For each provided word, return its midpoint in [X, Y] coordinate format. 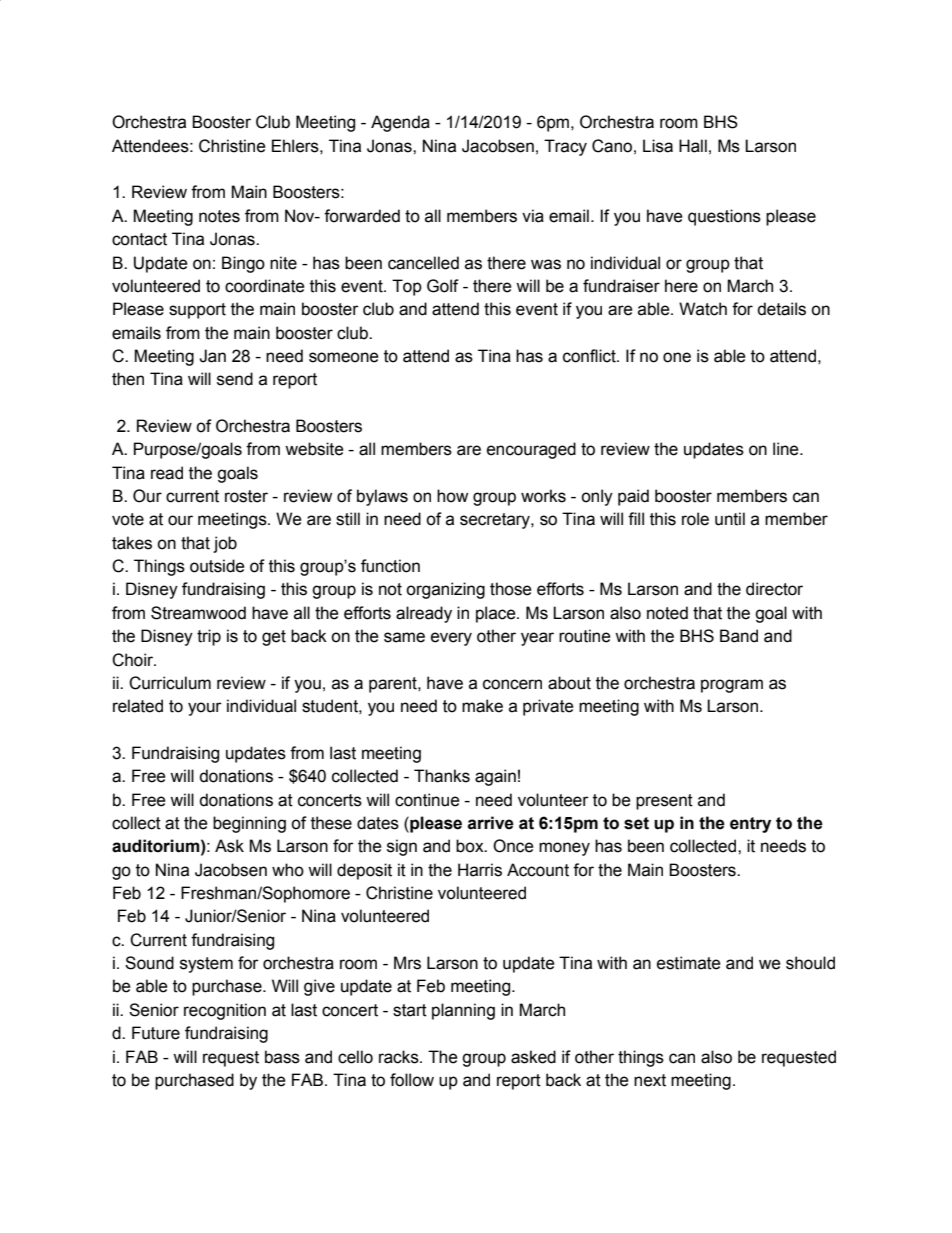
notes [219, 216]
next [650, 1080]
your [205, 709]
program [732, 686]
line [787, 449]
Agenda [400, 123]
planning [463, 1011]
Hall [693, 146]
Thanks [442, 776]
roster [246, 496]
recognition [225, 1011]
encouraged [531, 450]
